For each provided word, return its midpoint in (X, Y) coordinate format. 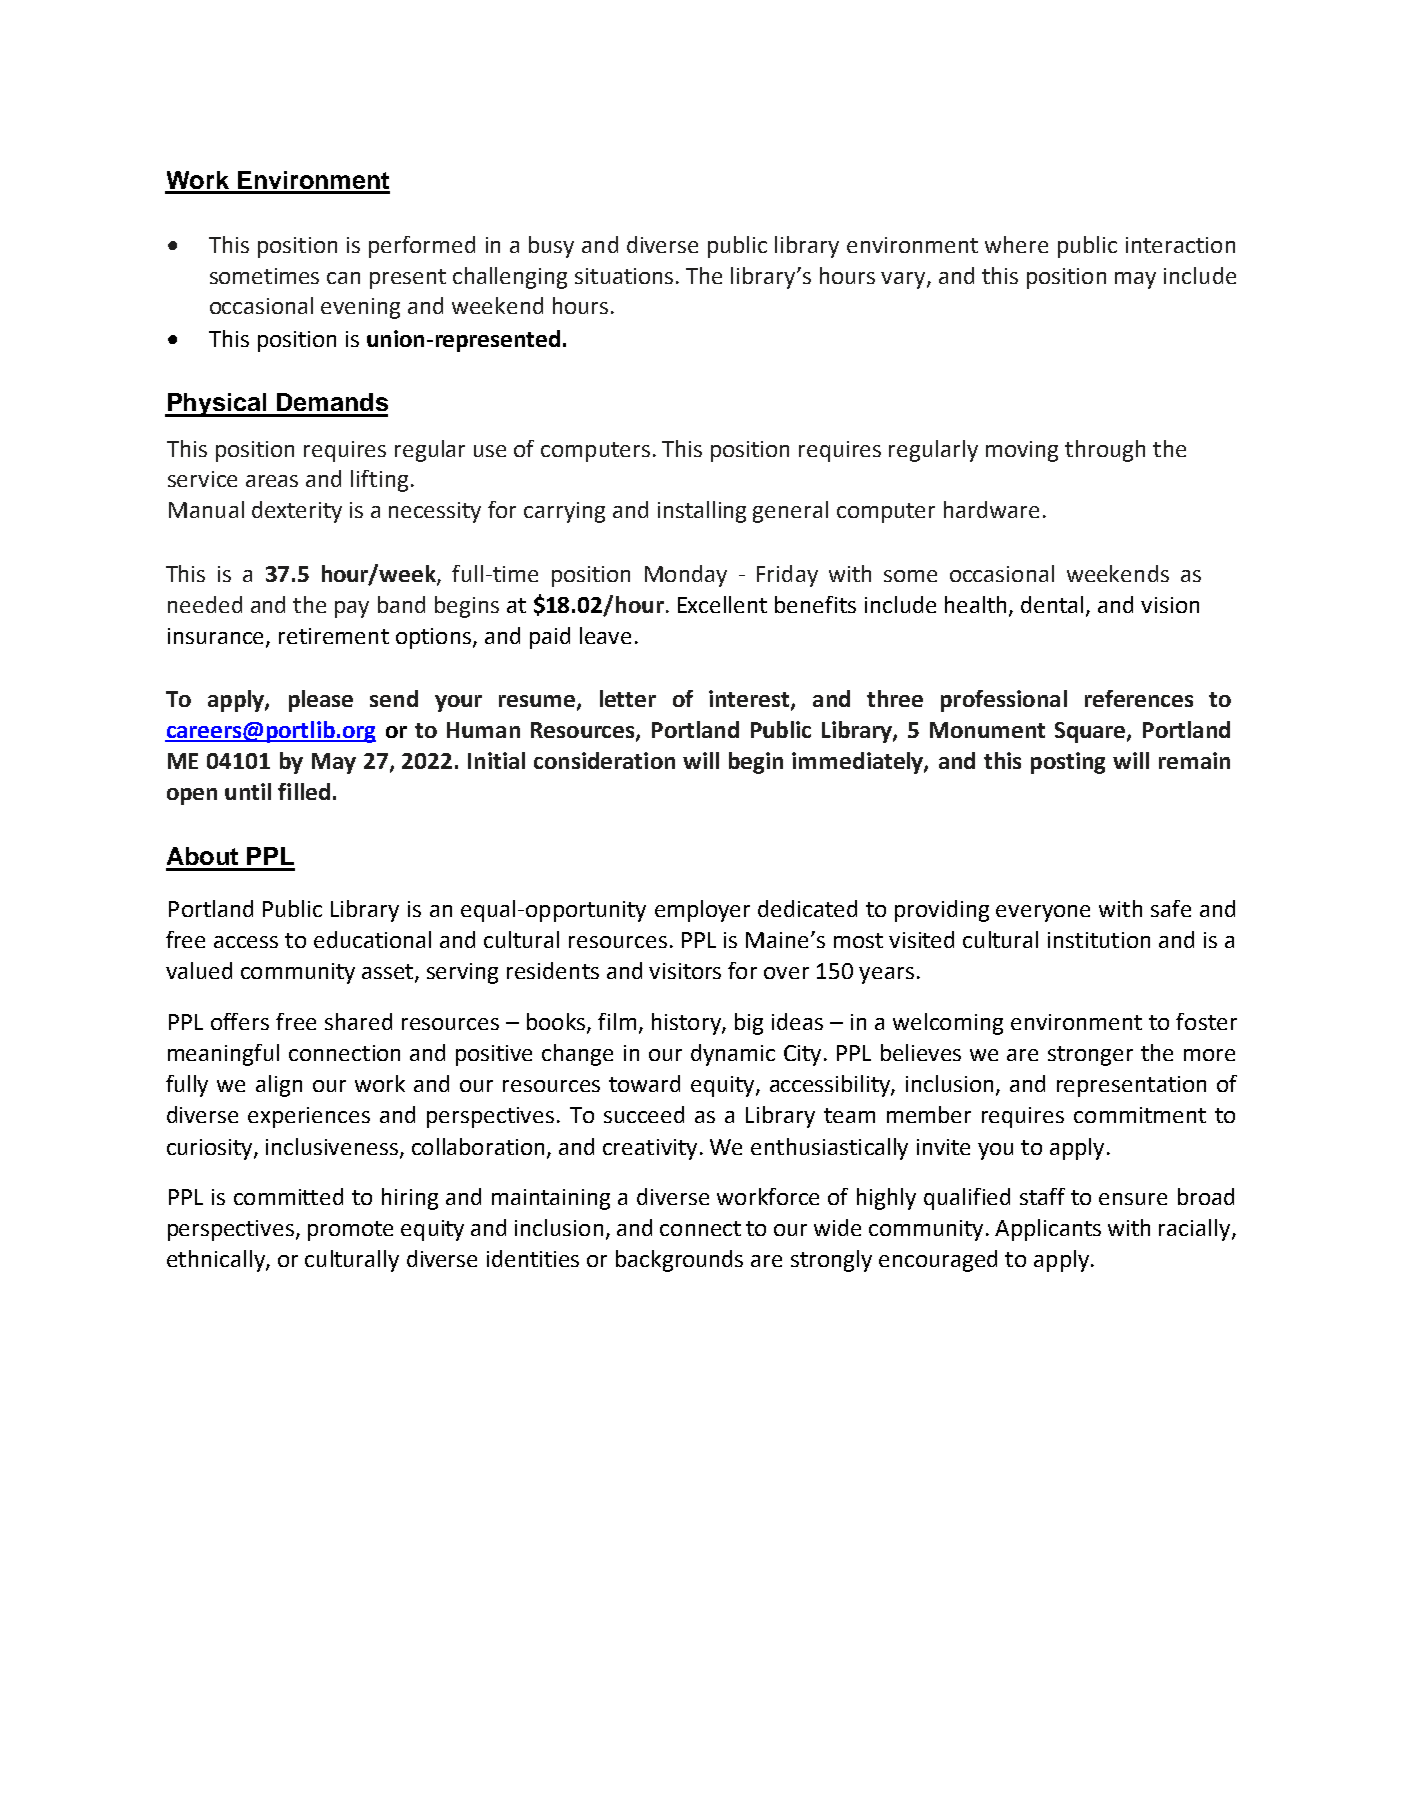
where (1016, 244)
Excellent (722, 604)
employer (702, 911)
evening (360, 308)
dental (1052, 604)
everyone (1043, 913)
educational (372, 939)
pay (352, 609)
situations (624, 276)
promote (350, 1231)
